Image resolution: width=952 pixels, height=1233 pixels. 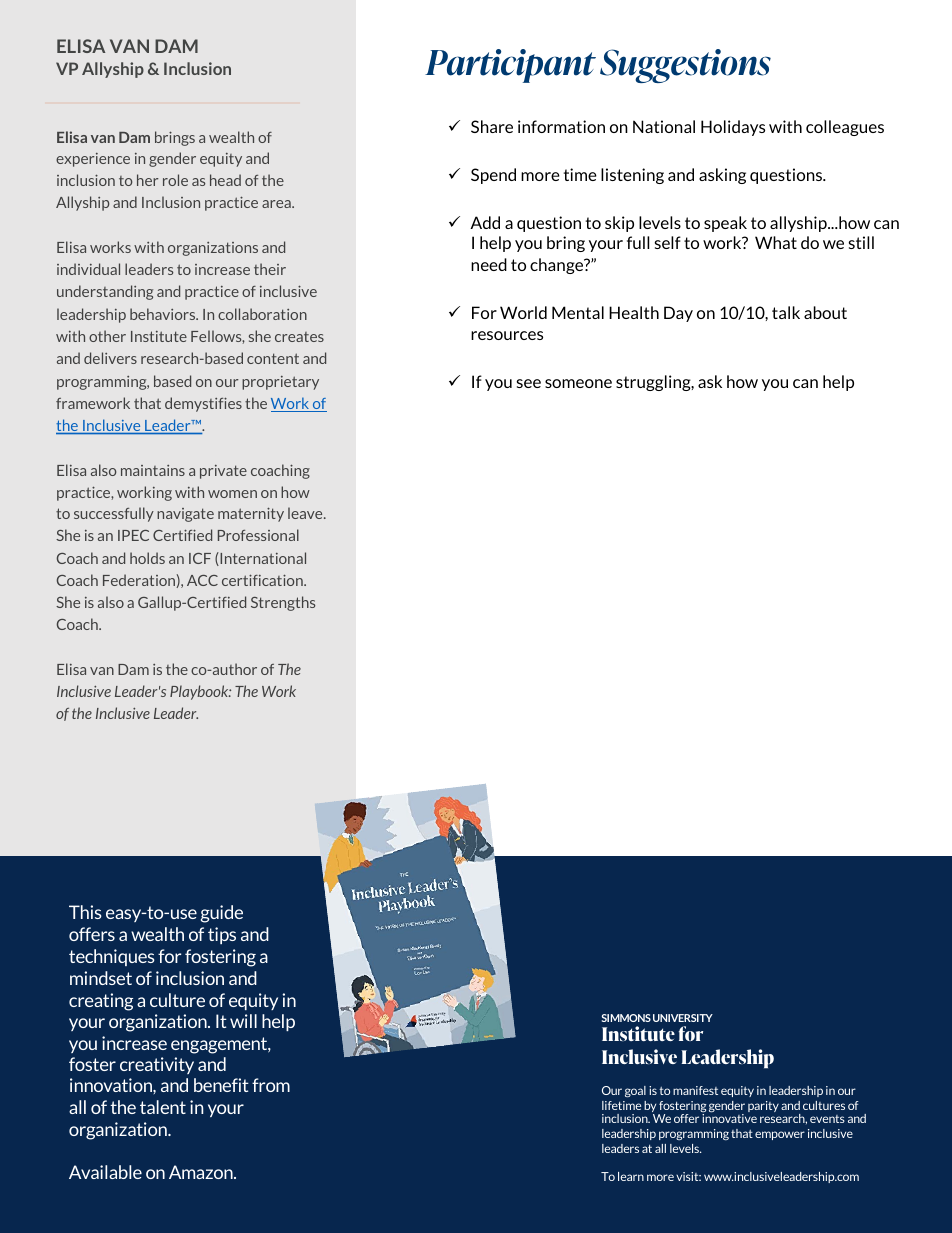 I want to click on Strengths, so click(x=283, y=603).
